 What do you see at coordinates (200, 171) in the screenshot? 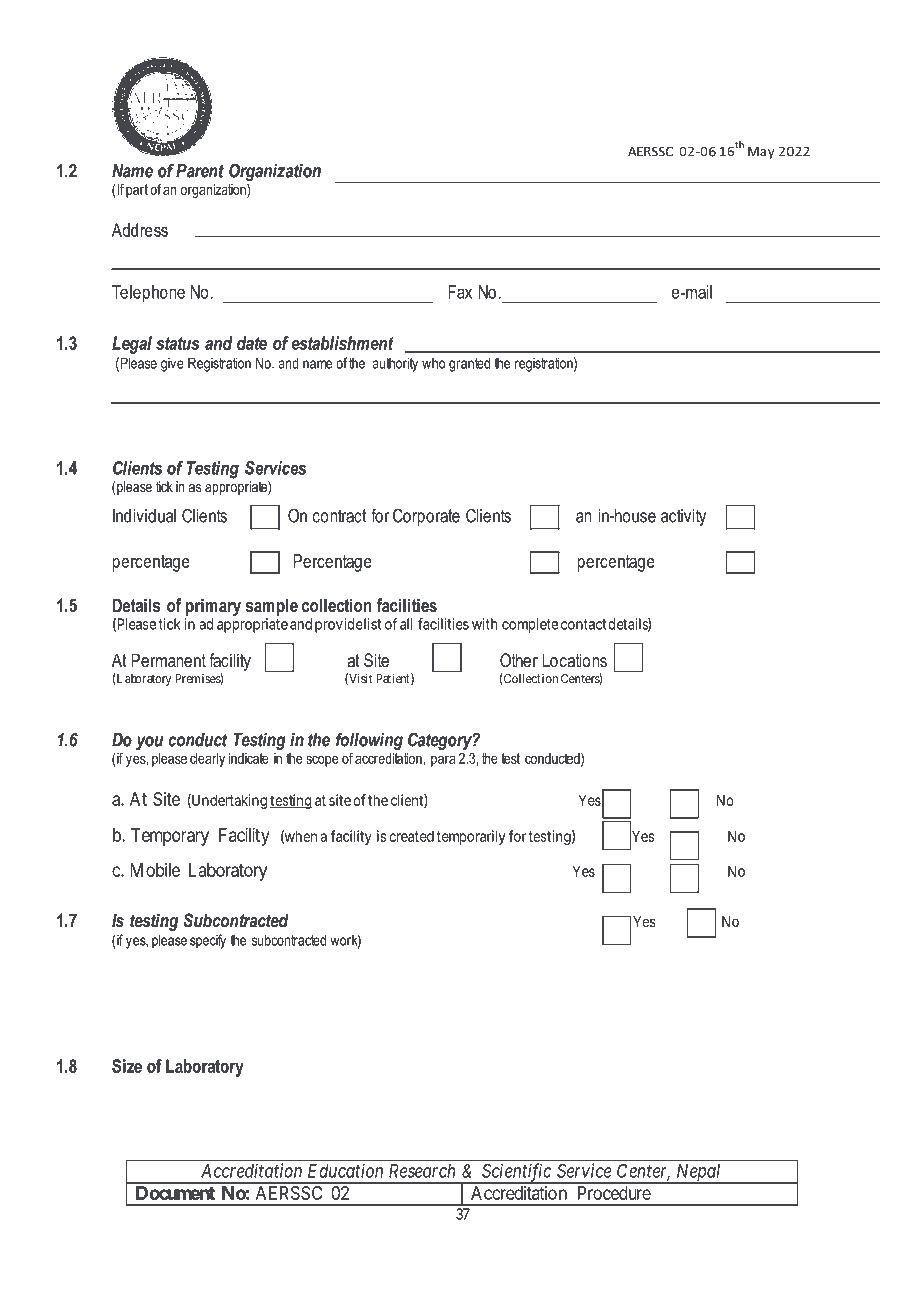
I see `Parent` at bounding box center [200, 171].
